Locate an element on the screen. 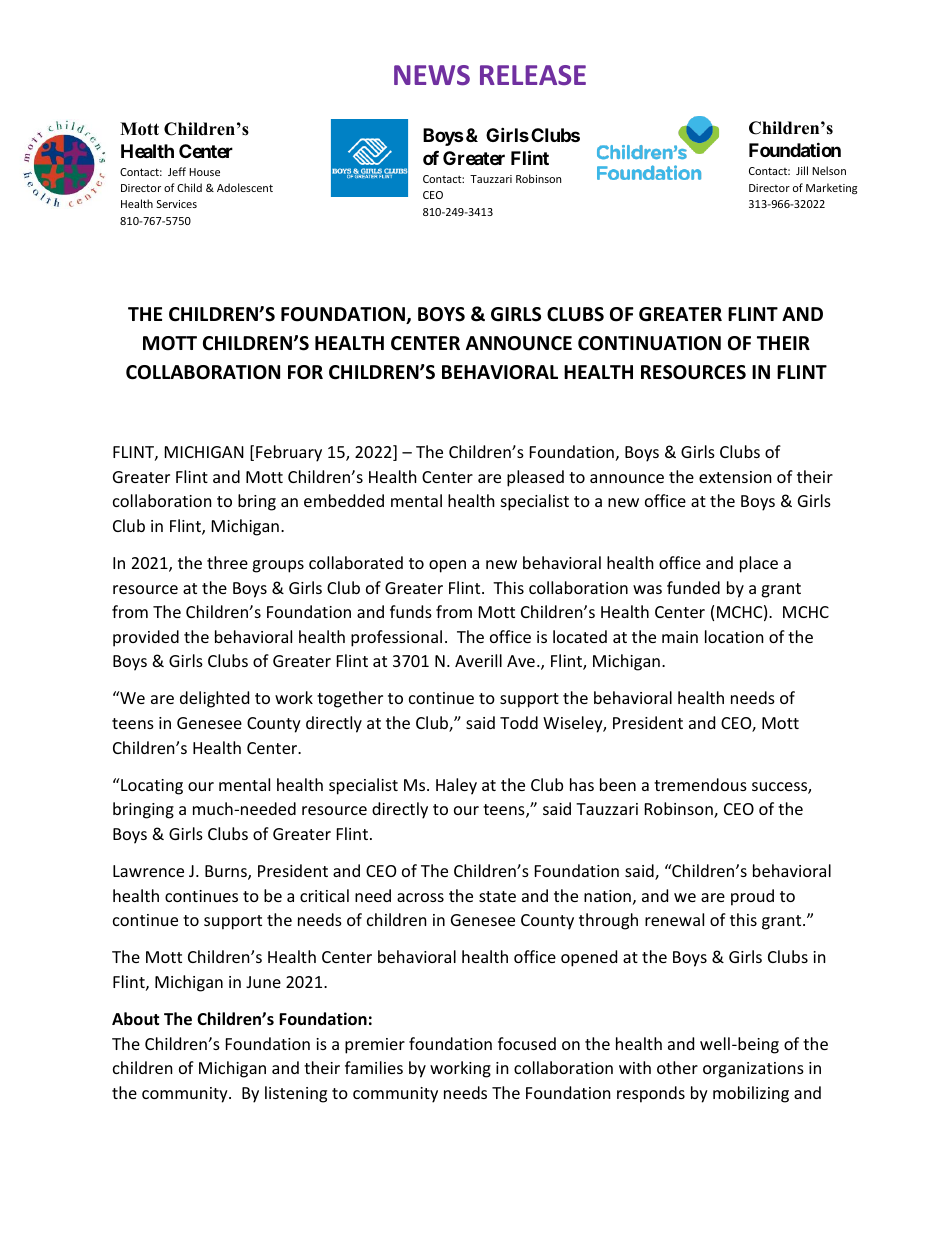 This screenshot has height=1233, width=952. focused is located at coordinates (527, 1043).
